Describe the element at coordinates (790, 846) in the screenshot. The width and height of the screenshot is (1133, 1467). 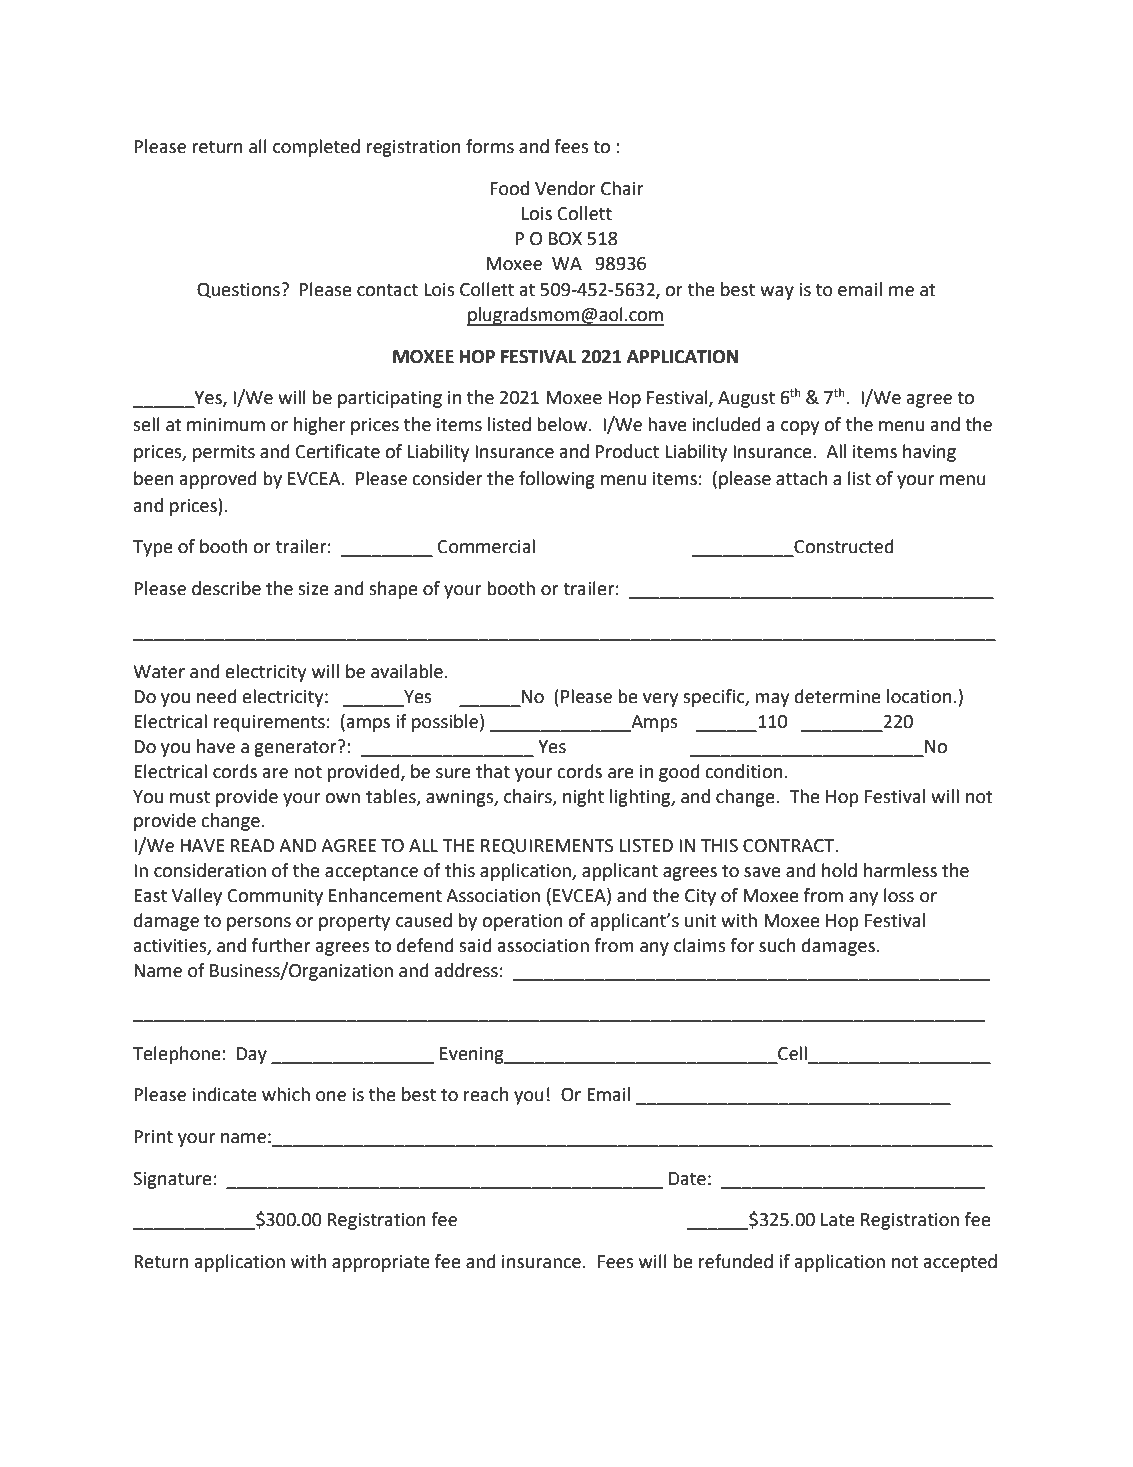
I see `CONTRACT` at that location.
